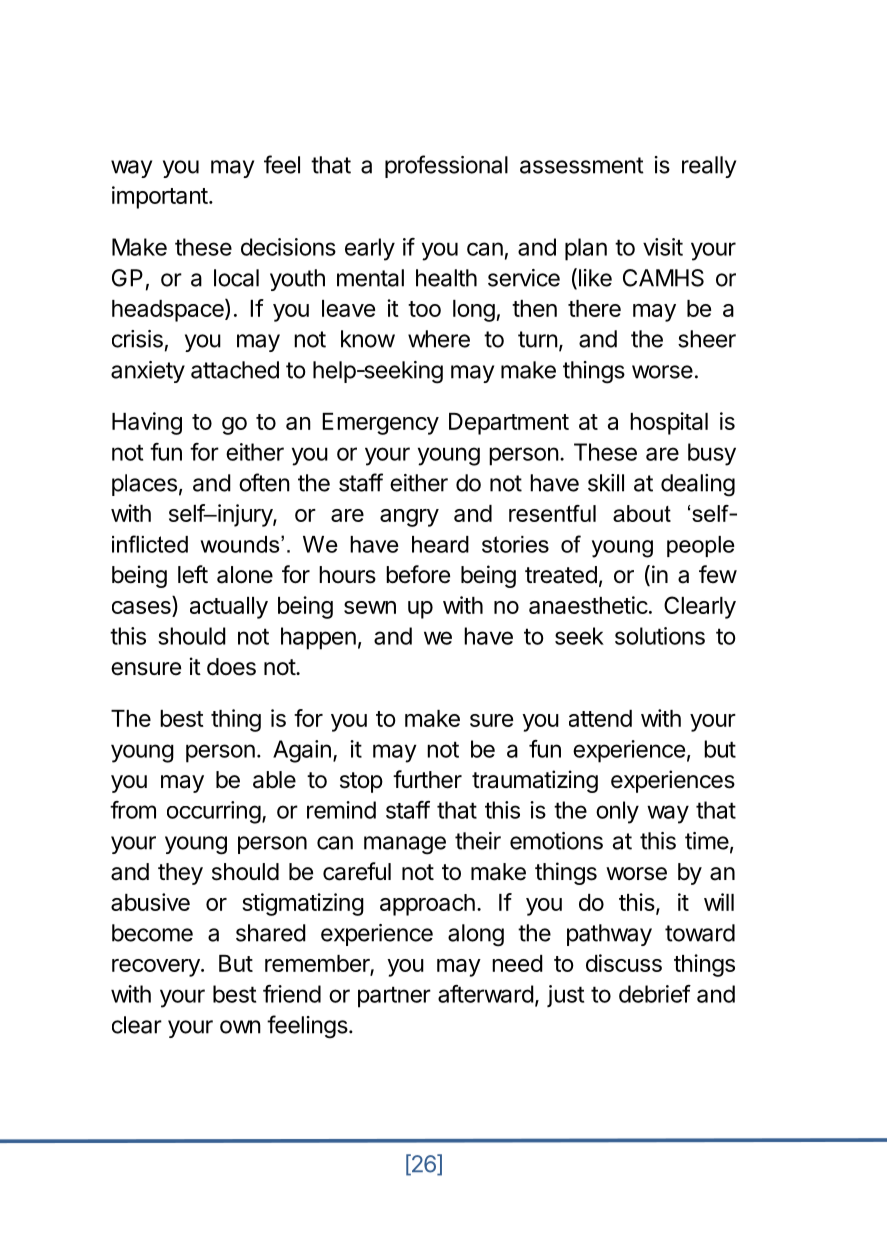 This screenshot has width=887, height=1254. Describe the element at coordinates (380, 424) in the screenshot. I see `Emergency` at that location.
